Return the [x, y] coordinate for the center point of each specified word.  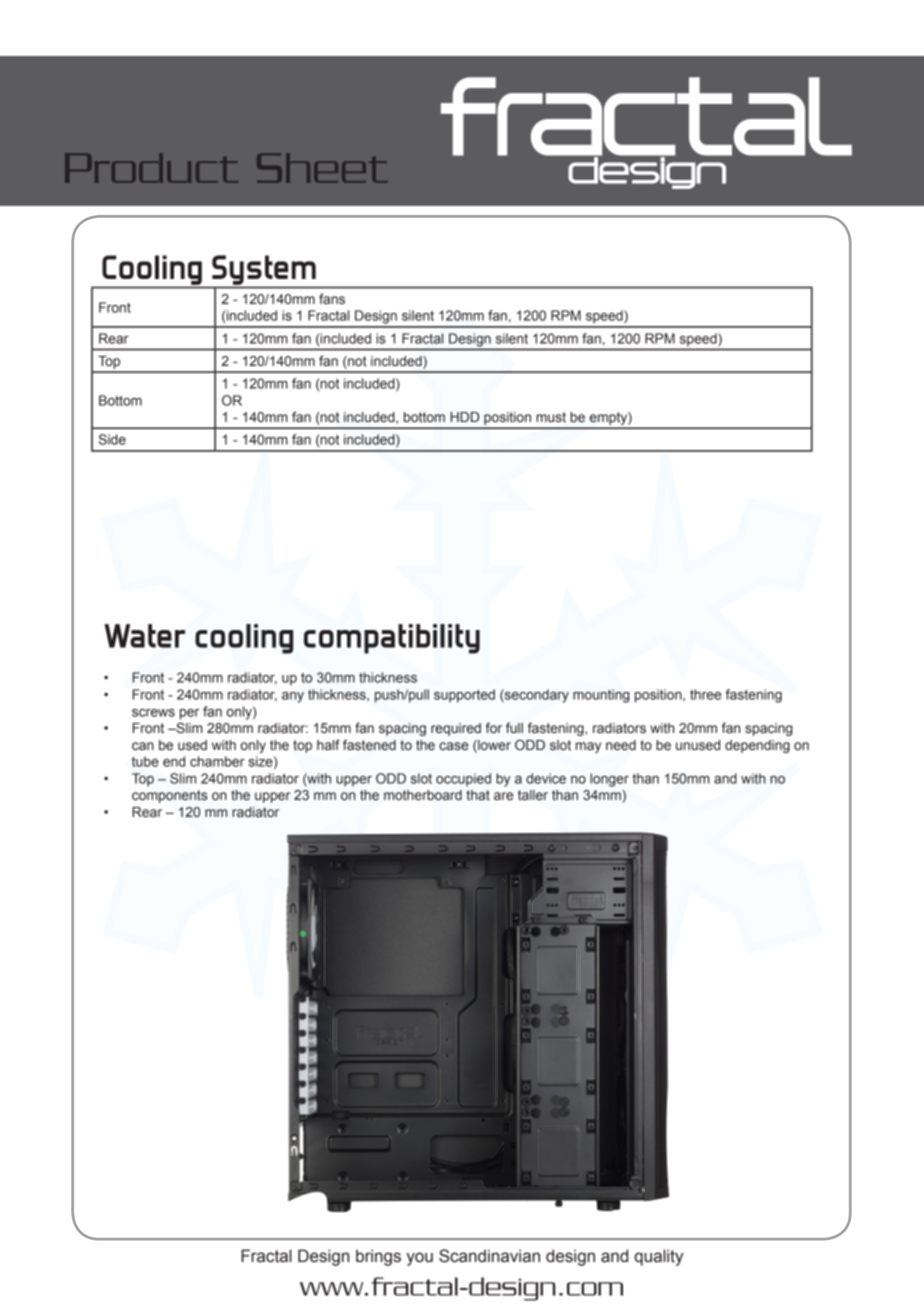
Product [151, 168]
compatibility [392, 639]
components [170, 796]
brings [378, 1257]
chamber [217, 761]
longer [609, 780]
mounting [601, 696]
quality [658, 1257]
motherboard [423, 795]
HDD [464, 417]
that [478, 795]
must [551, 417]
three [705, 694]
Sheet [322, 168]
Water [144, 636]
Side [112, 439]
